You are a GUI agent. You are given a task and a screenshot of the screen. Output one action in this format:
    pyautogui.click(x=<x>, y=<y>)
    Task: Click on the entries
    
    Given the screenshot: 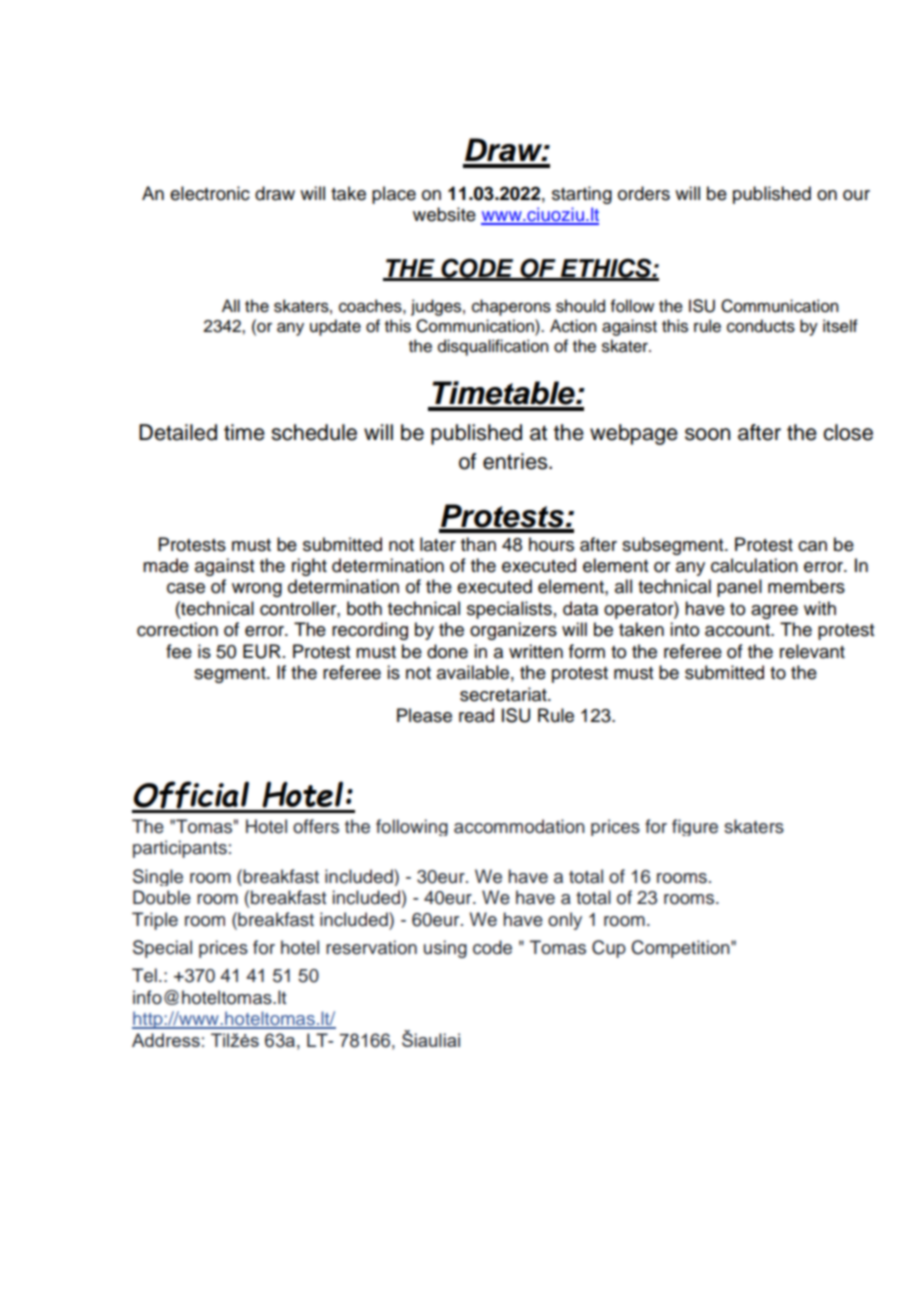 What is the action you would take?
    pyautogui.click(x=516, y=461)
